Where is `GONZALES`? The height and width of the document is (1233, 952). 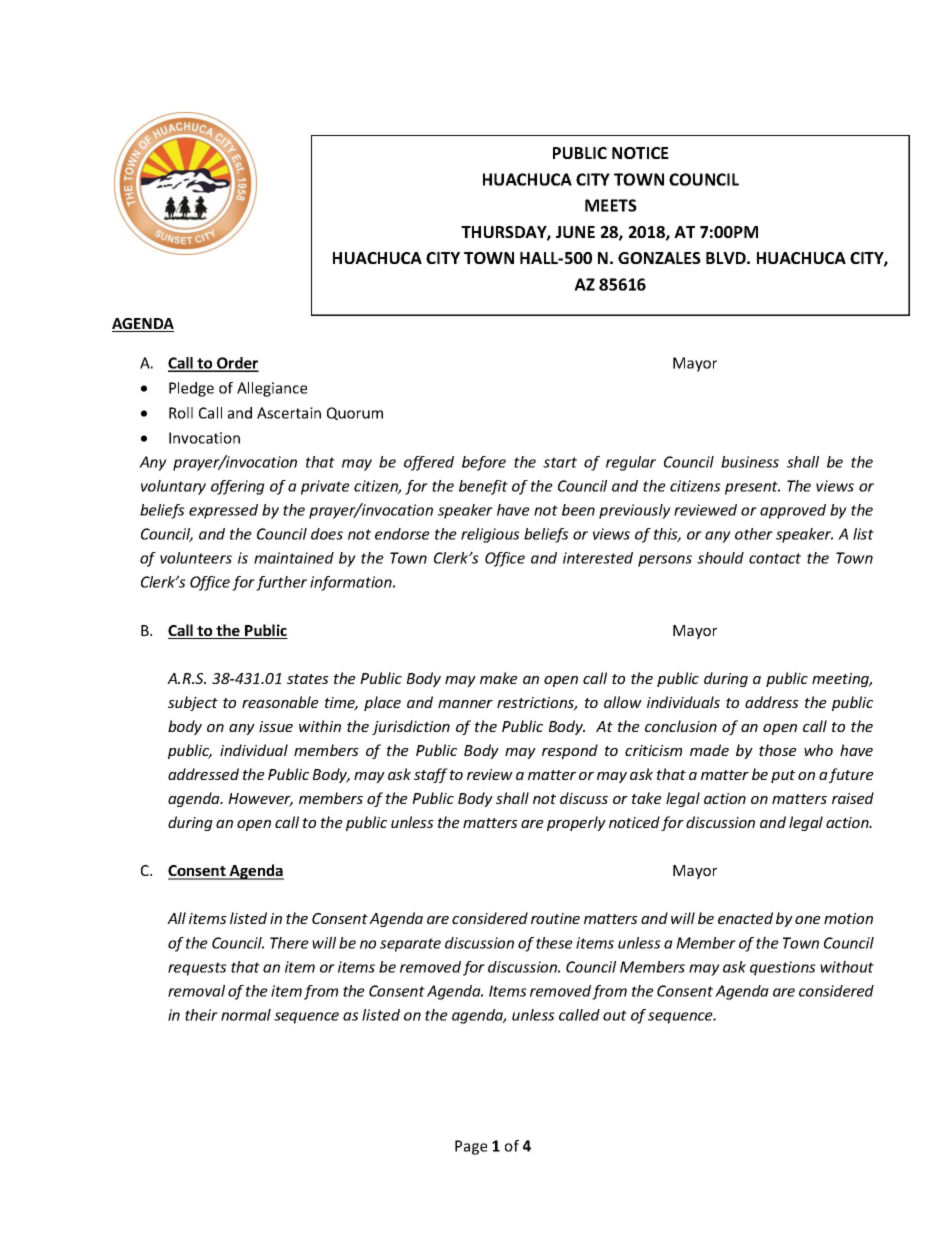 GONZALES is located at coordinates (659, 258).
